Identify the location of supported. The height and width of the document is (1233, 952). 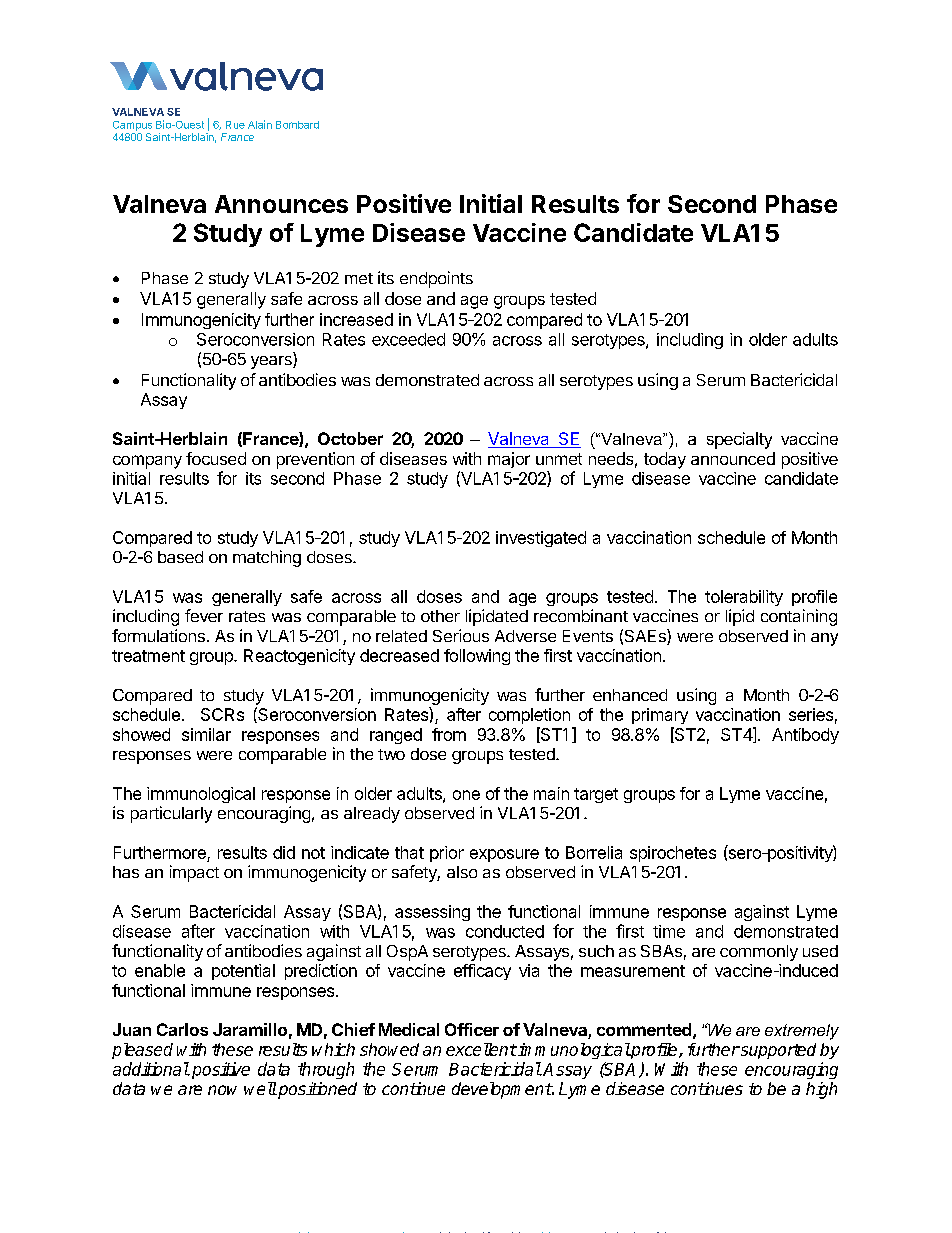
(777, 1051).
